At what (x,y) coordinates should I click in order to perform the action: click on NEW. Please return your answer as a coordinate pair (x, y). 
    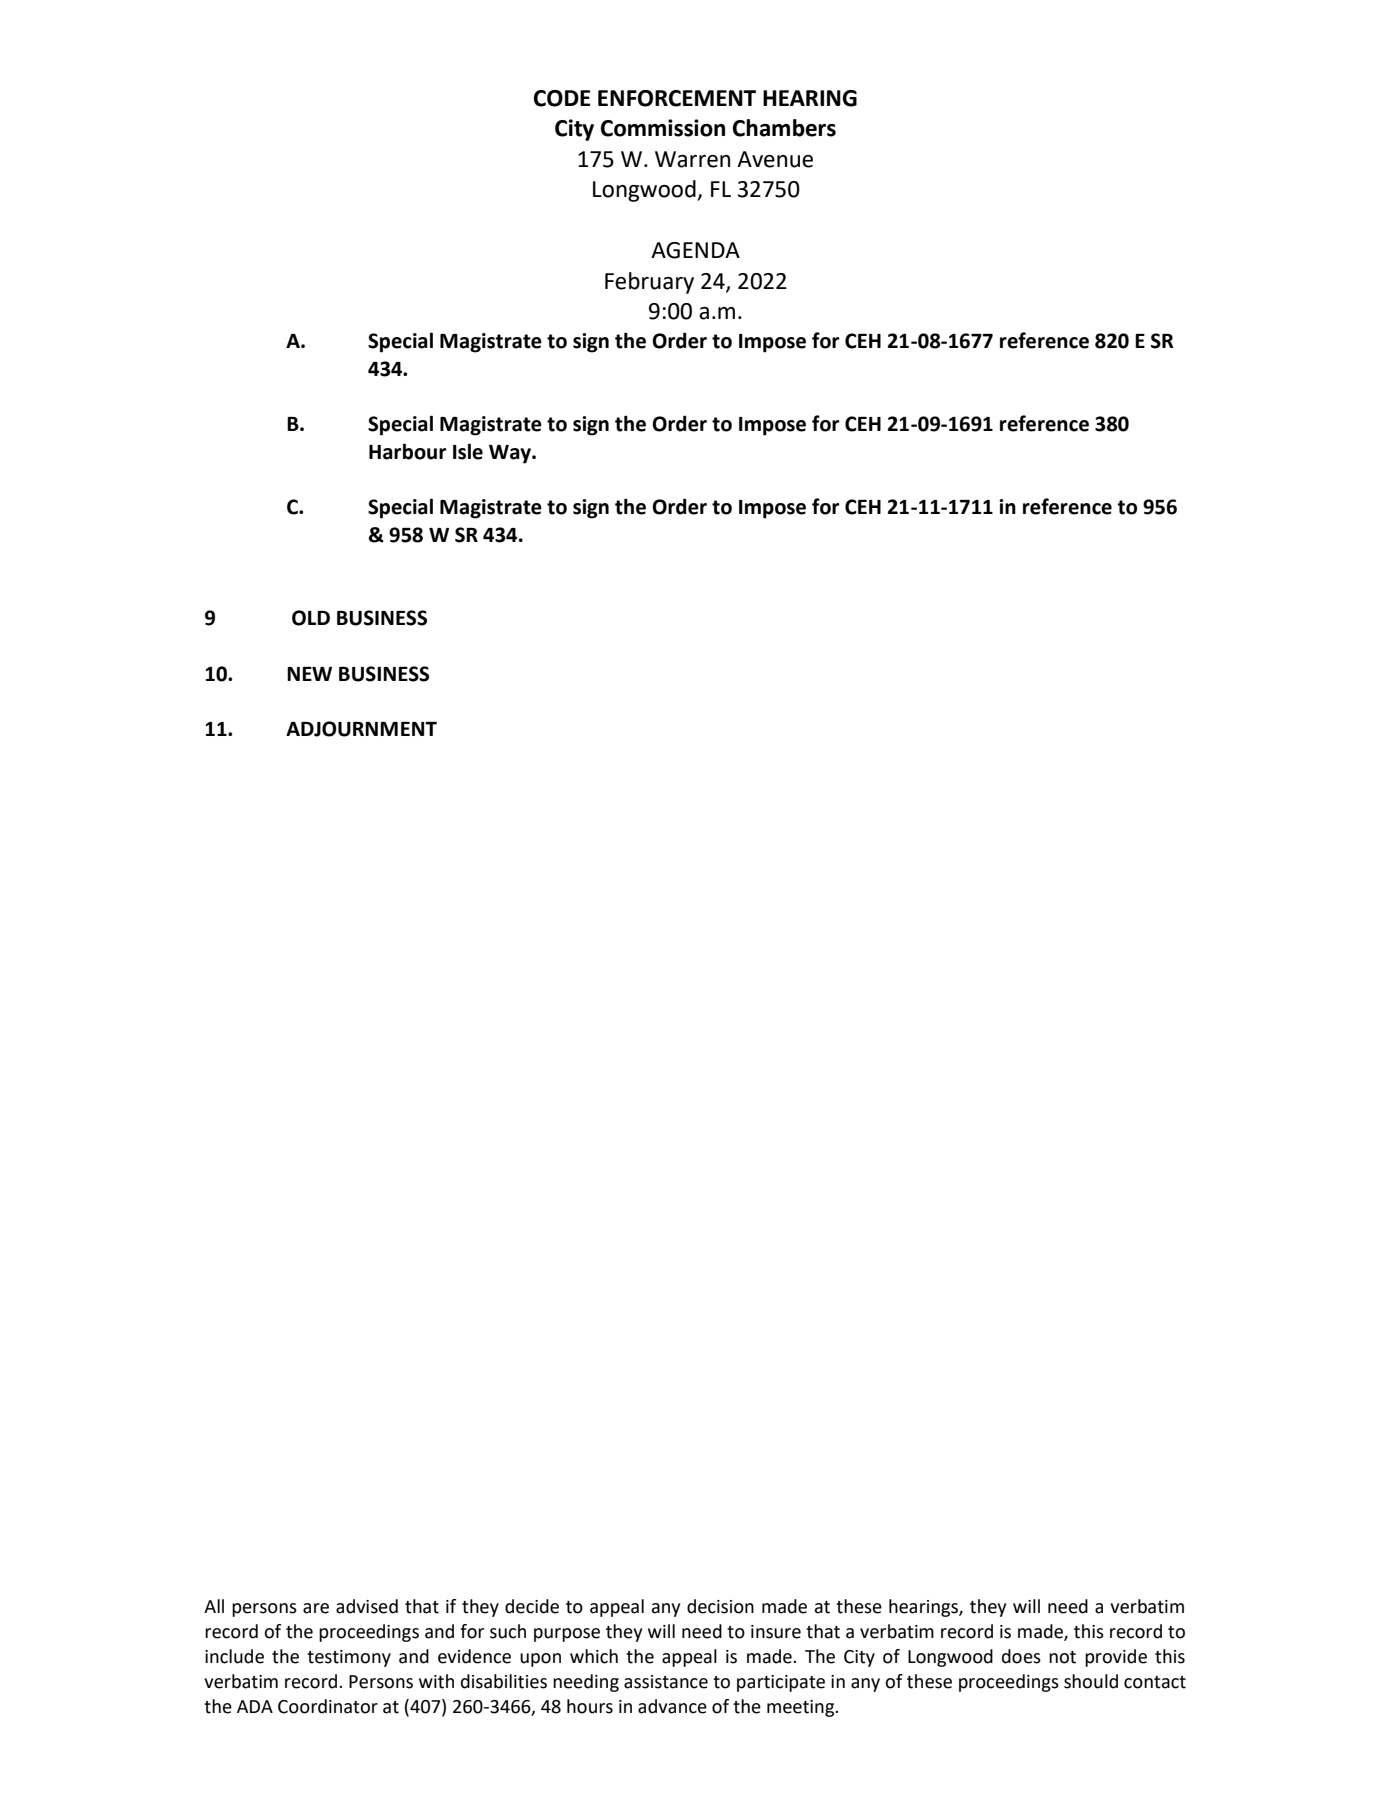
    Looking at the image, I should click on (309, 674).
